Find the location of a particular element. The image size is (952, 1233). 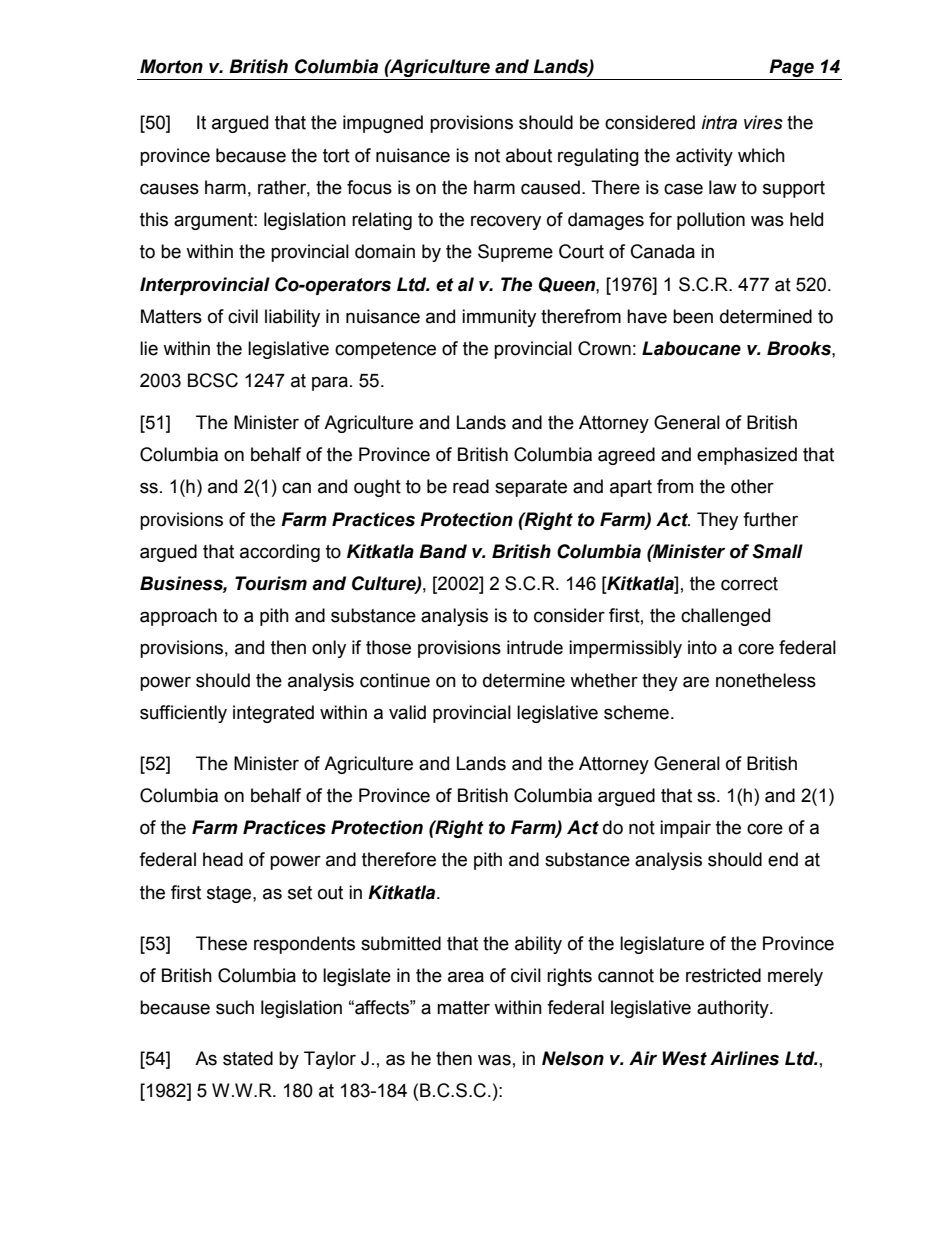

valid is located at coordinates (407, 712).
